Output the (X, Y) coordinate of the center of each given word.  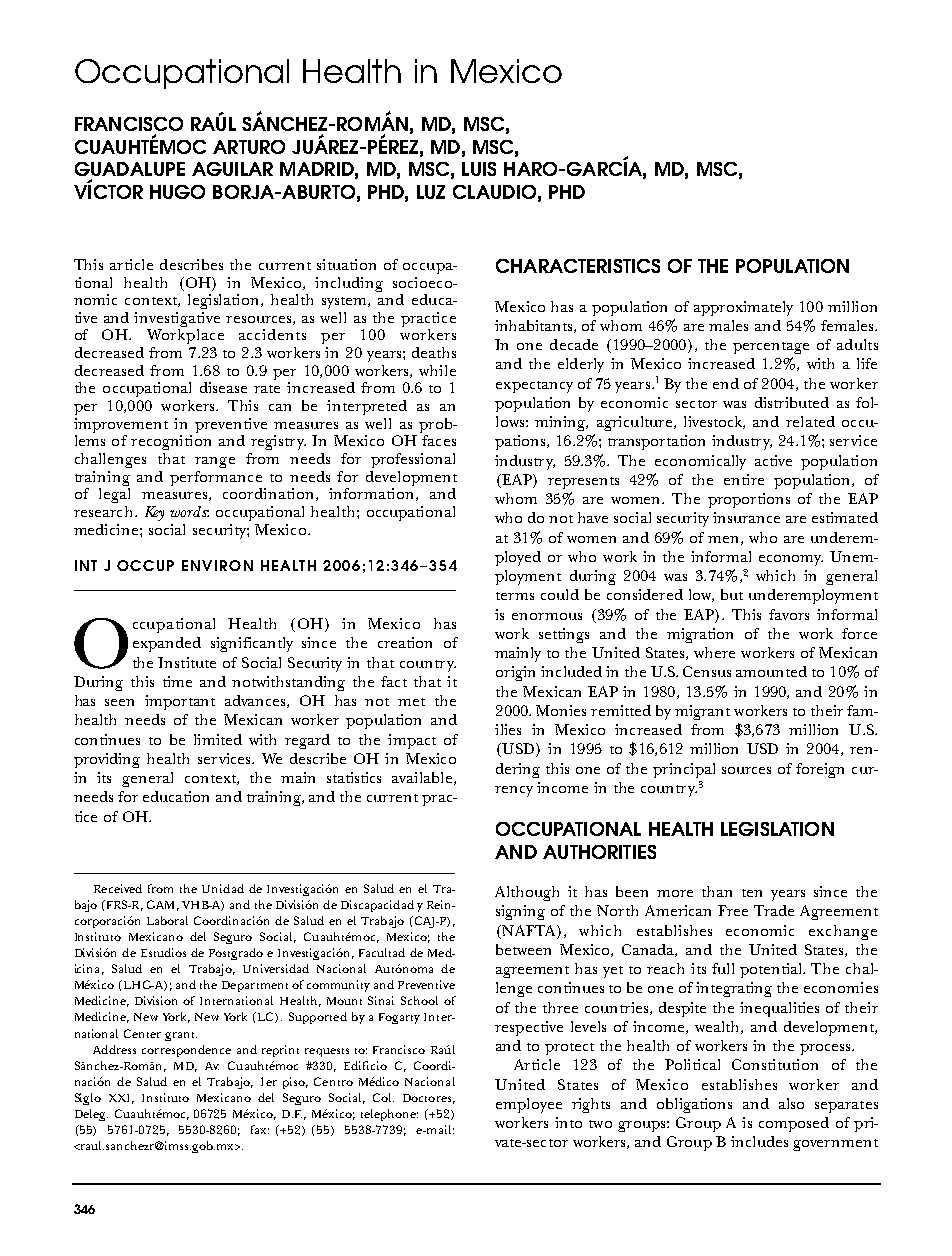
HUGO (177, 192)
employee (529, 1105)
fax (260, 1129)
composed (794, 1124)
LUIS (479, 169)
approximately (743, 308)
